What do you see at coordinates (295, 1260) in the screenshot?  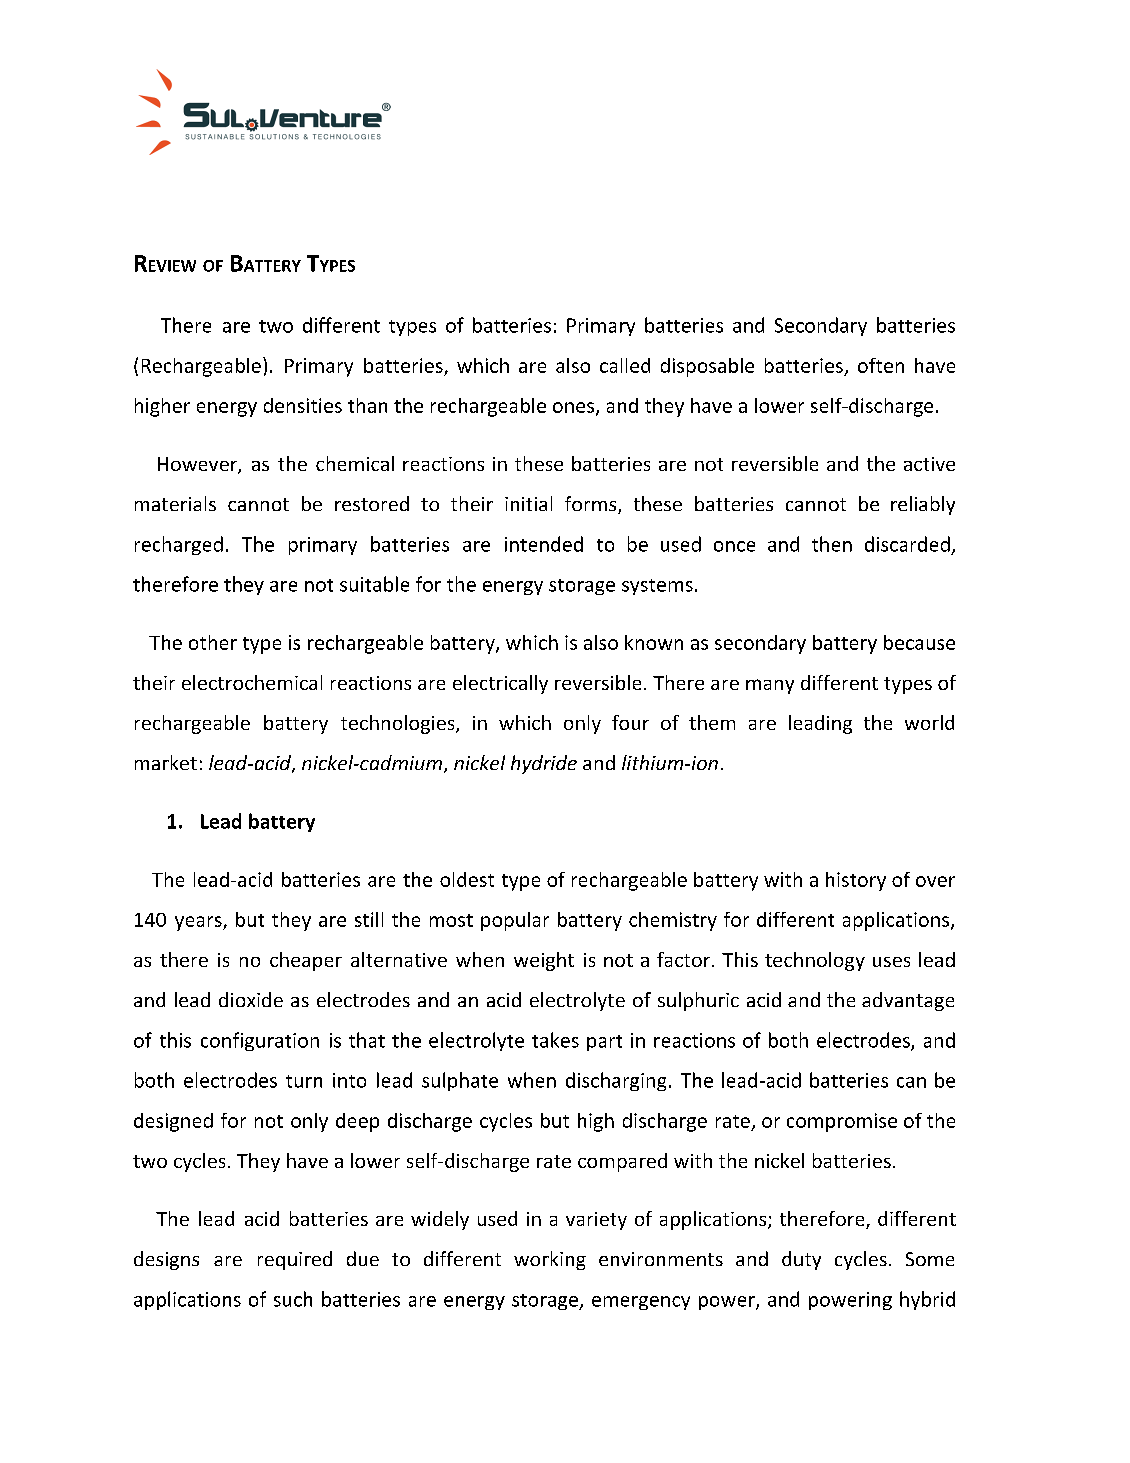 I see `required` at bounding box center [295, 1260].
